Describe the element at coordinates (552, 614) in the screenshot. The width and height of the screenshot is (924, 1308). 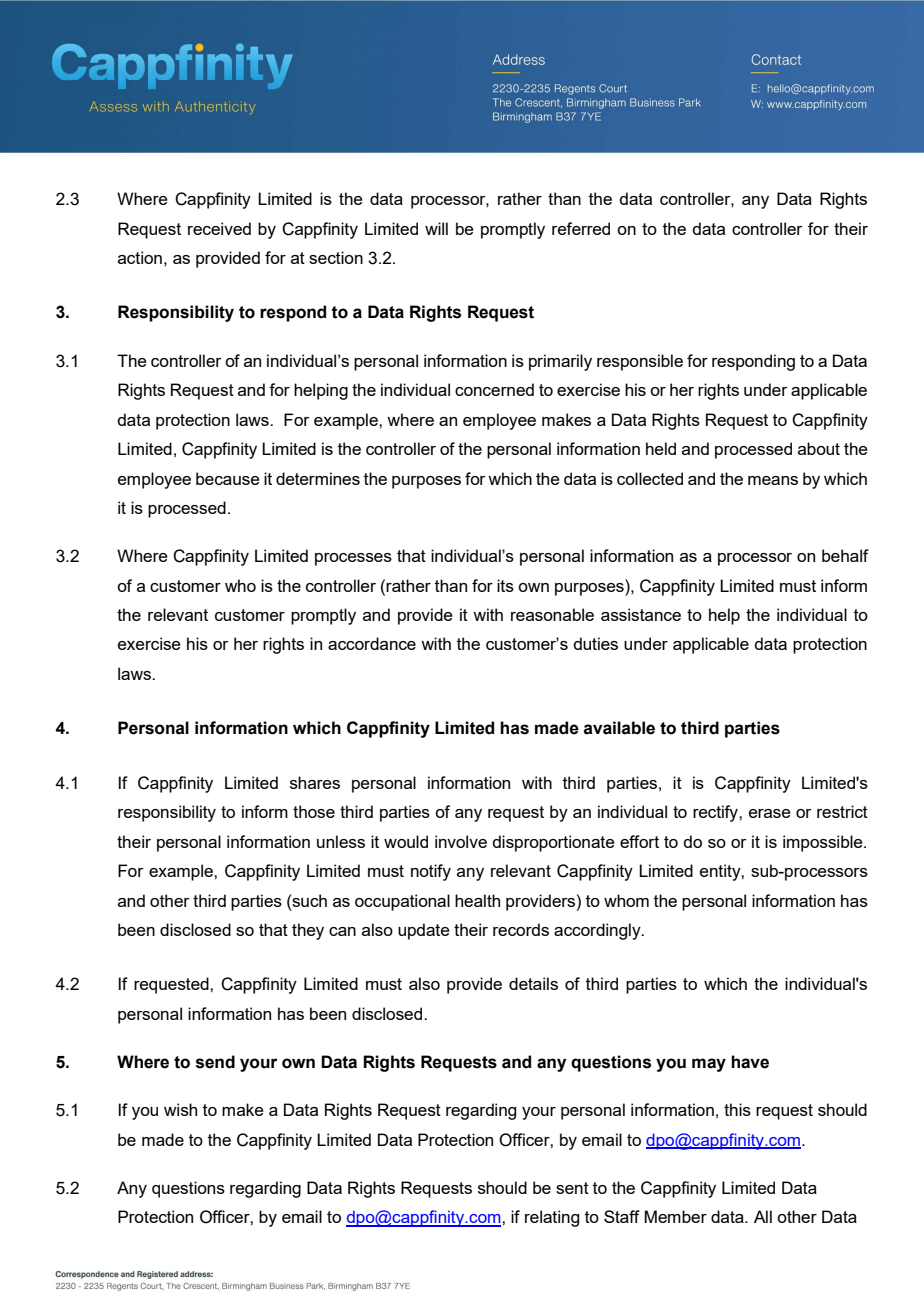
I see `reasonable` at that location.
